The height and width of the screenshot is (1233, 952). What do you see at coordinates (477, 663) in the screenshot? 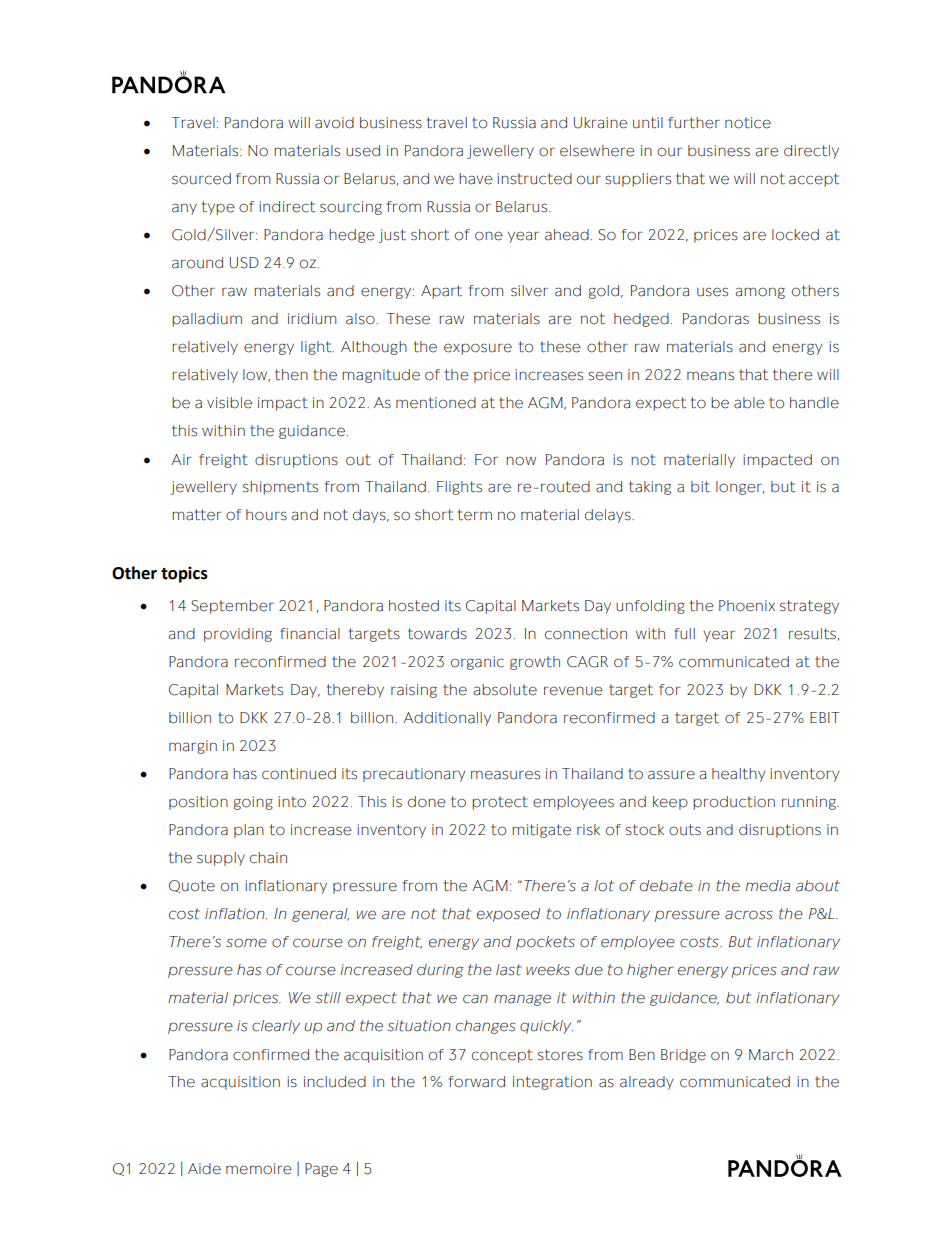
I see `organic` at bounding box center [477, 663].
